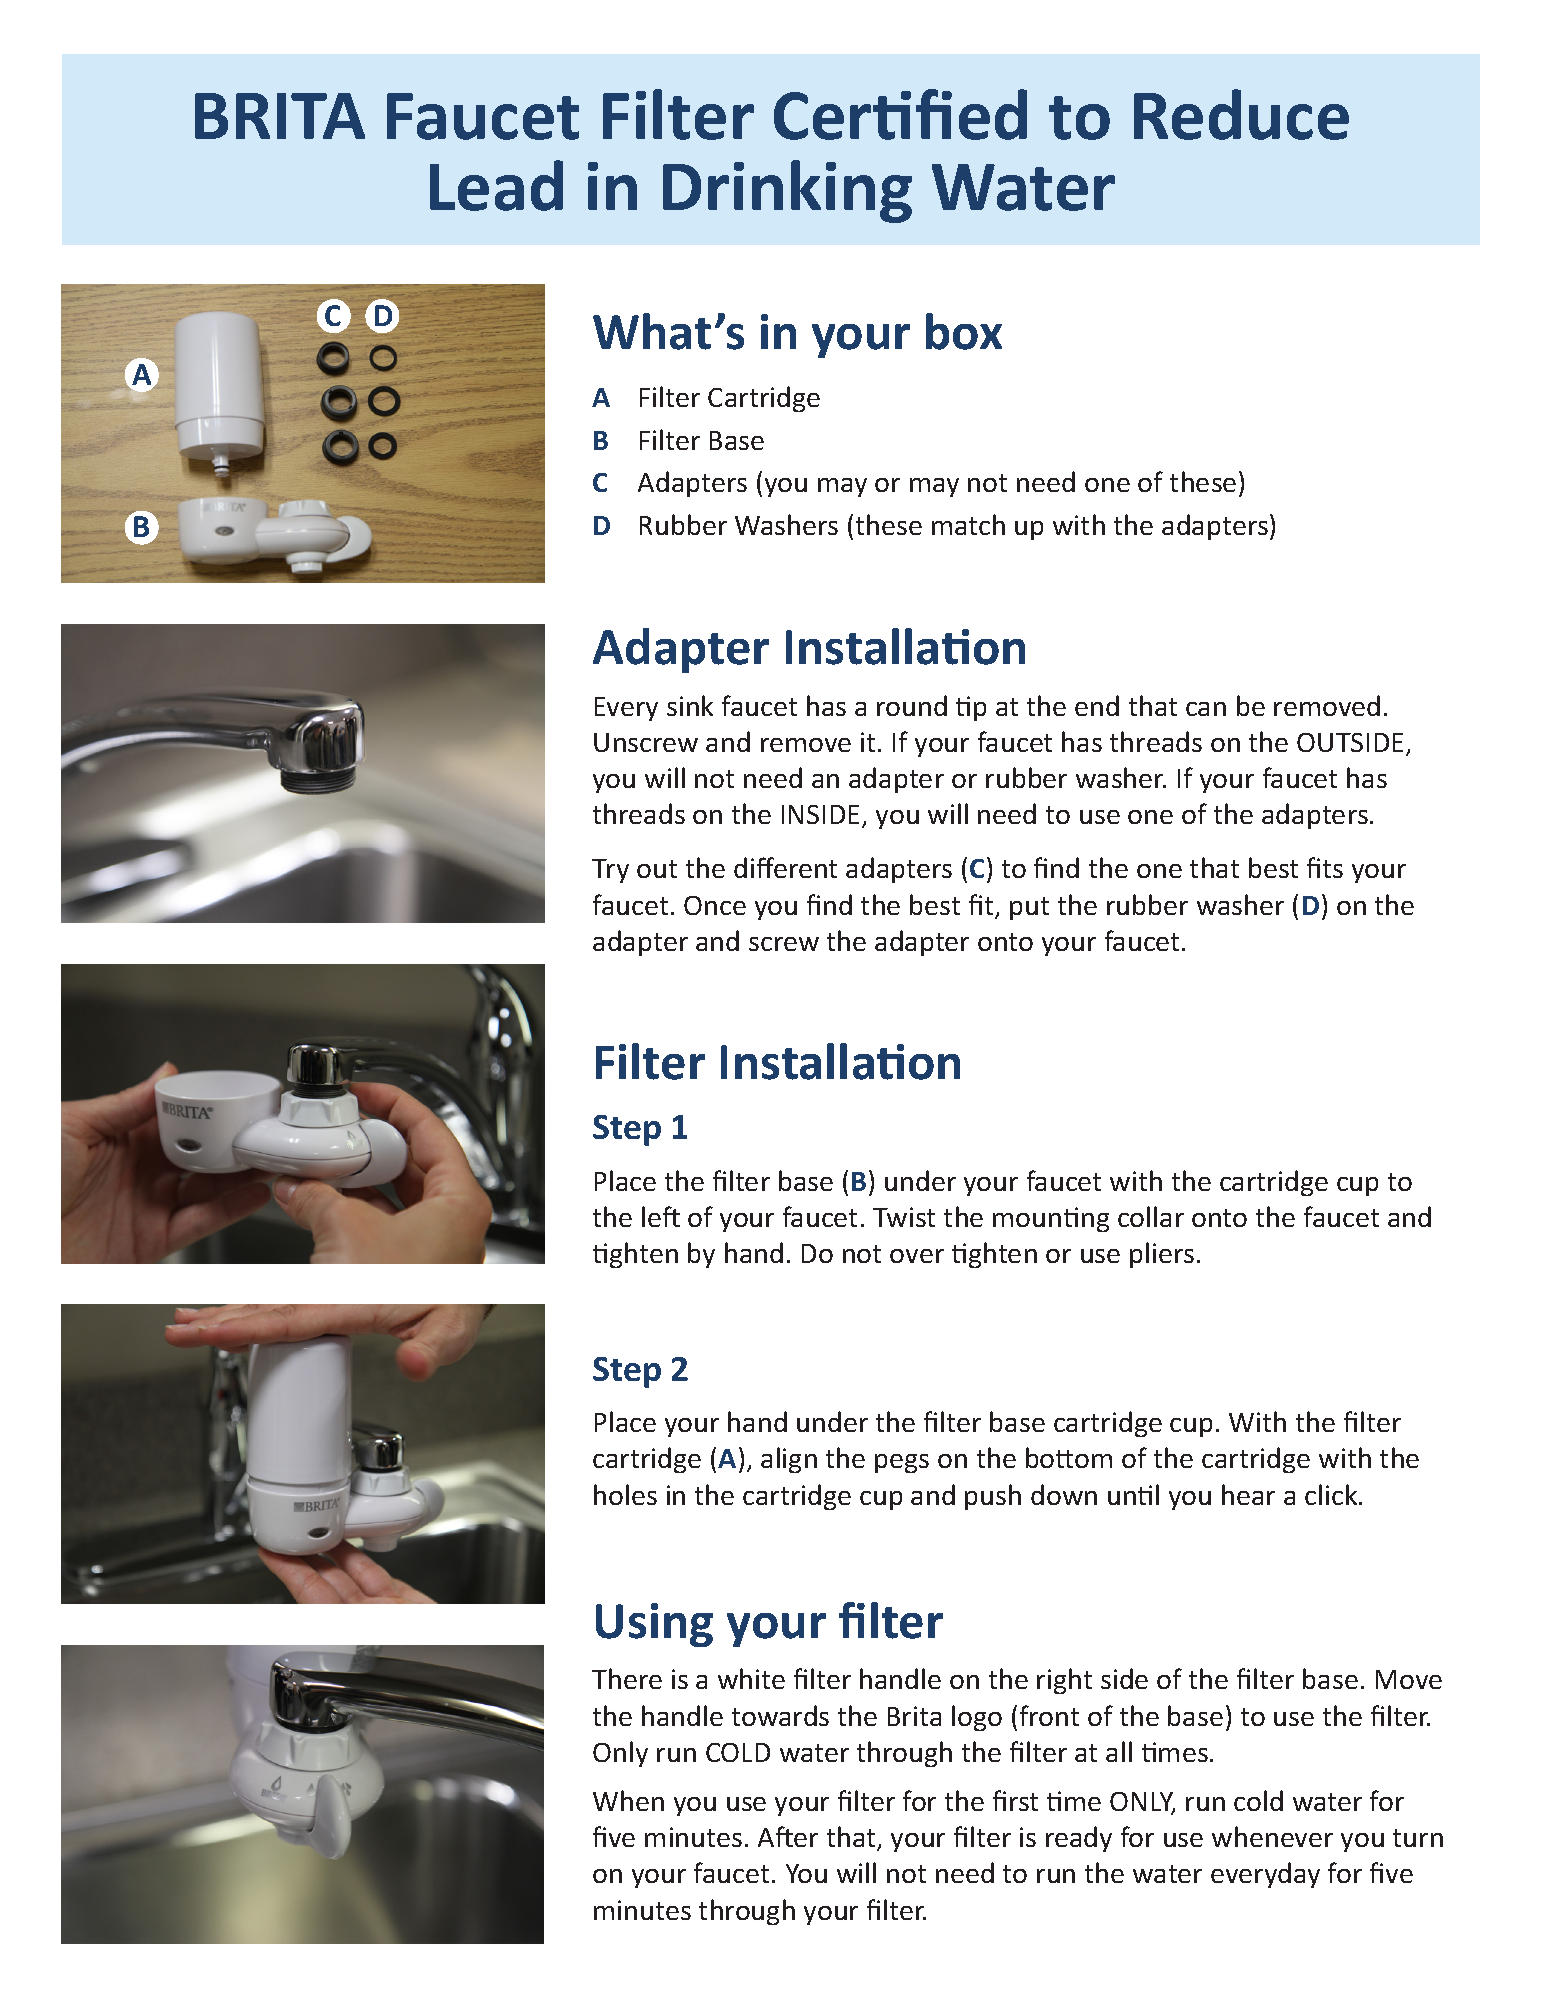 This screenshot has width=1542, height=1996. I want to click on put, so click(1029, 908).
